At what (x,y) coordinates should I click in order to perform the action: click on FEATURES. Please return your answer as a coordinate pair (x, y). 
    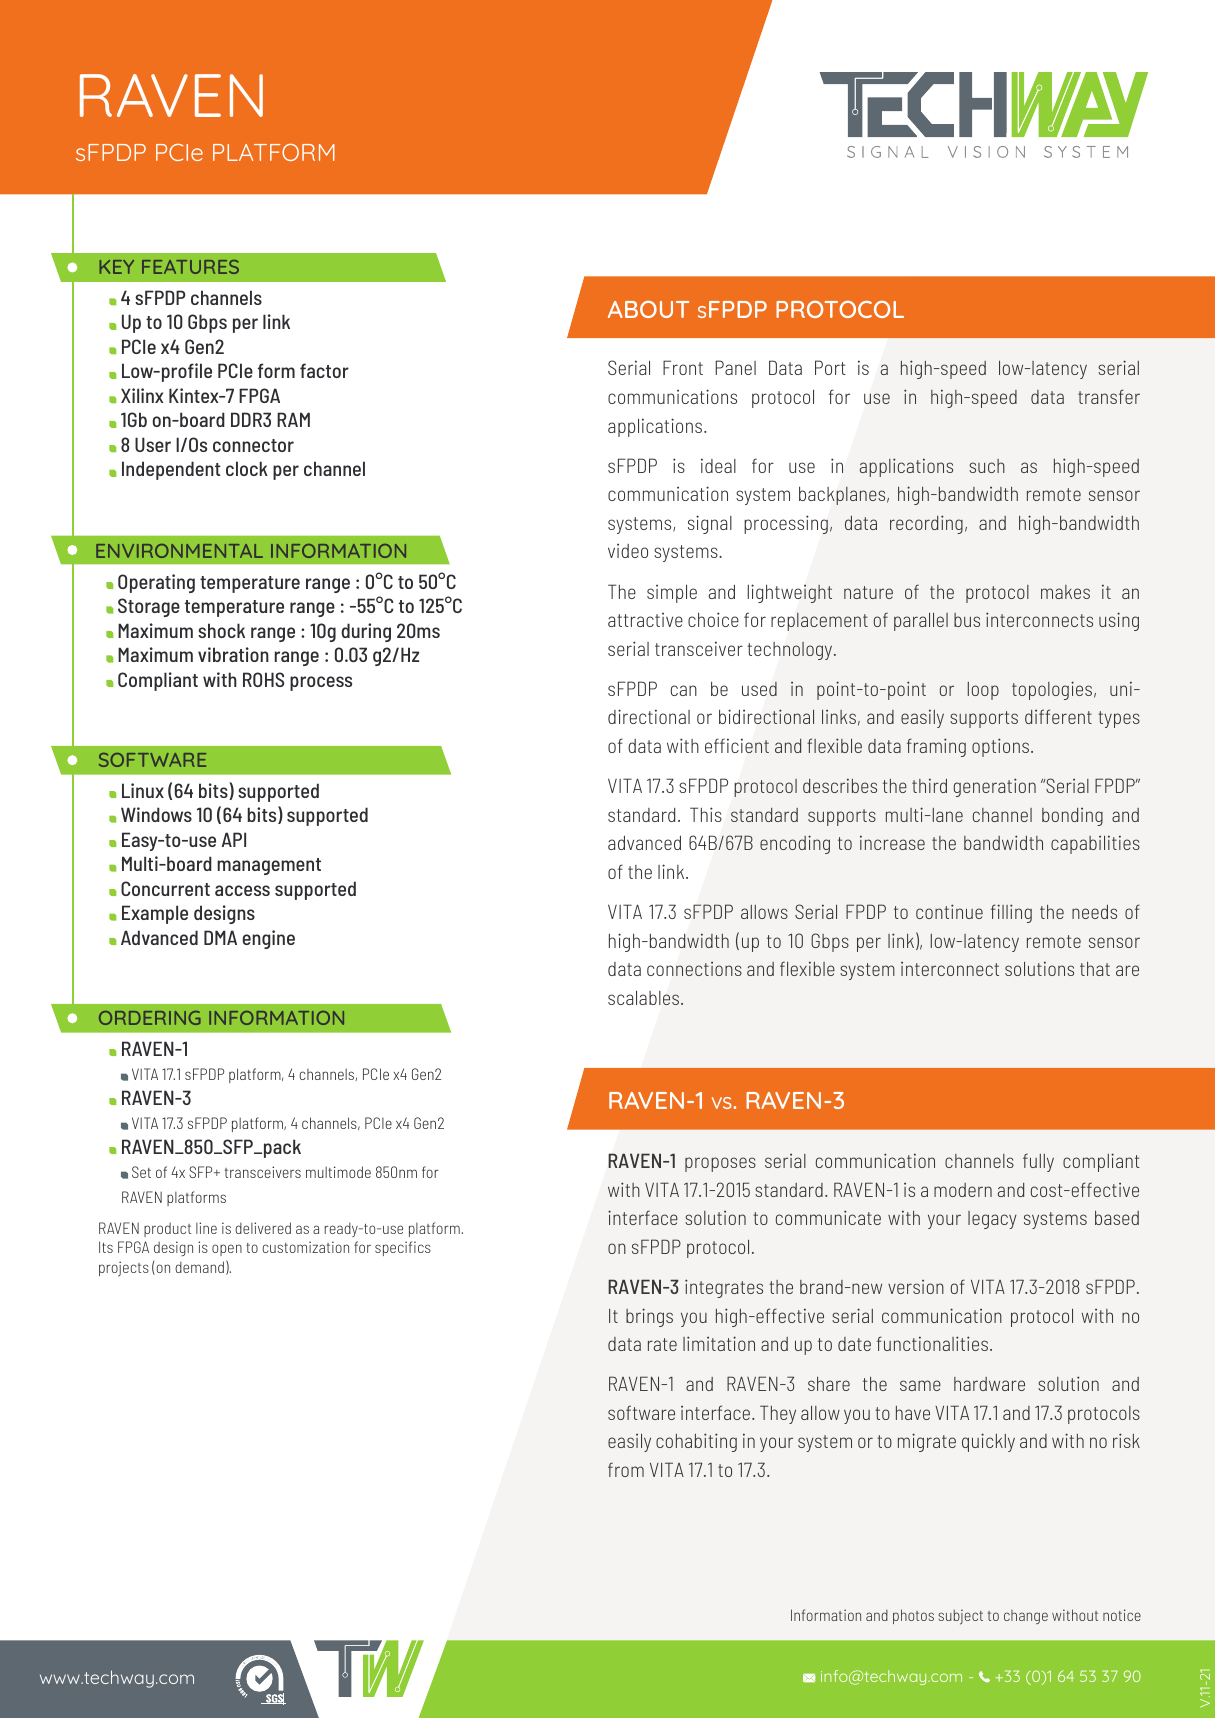
    Looking at the image, I should click on (190, 267).
